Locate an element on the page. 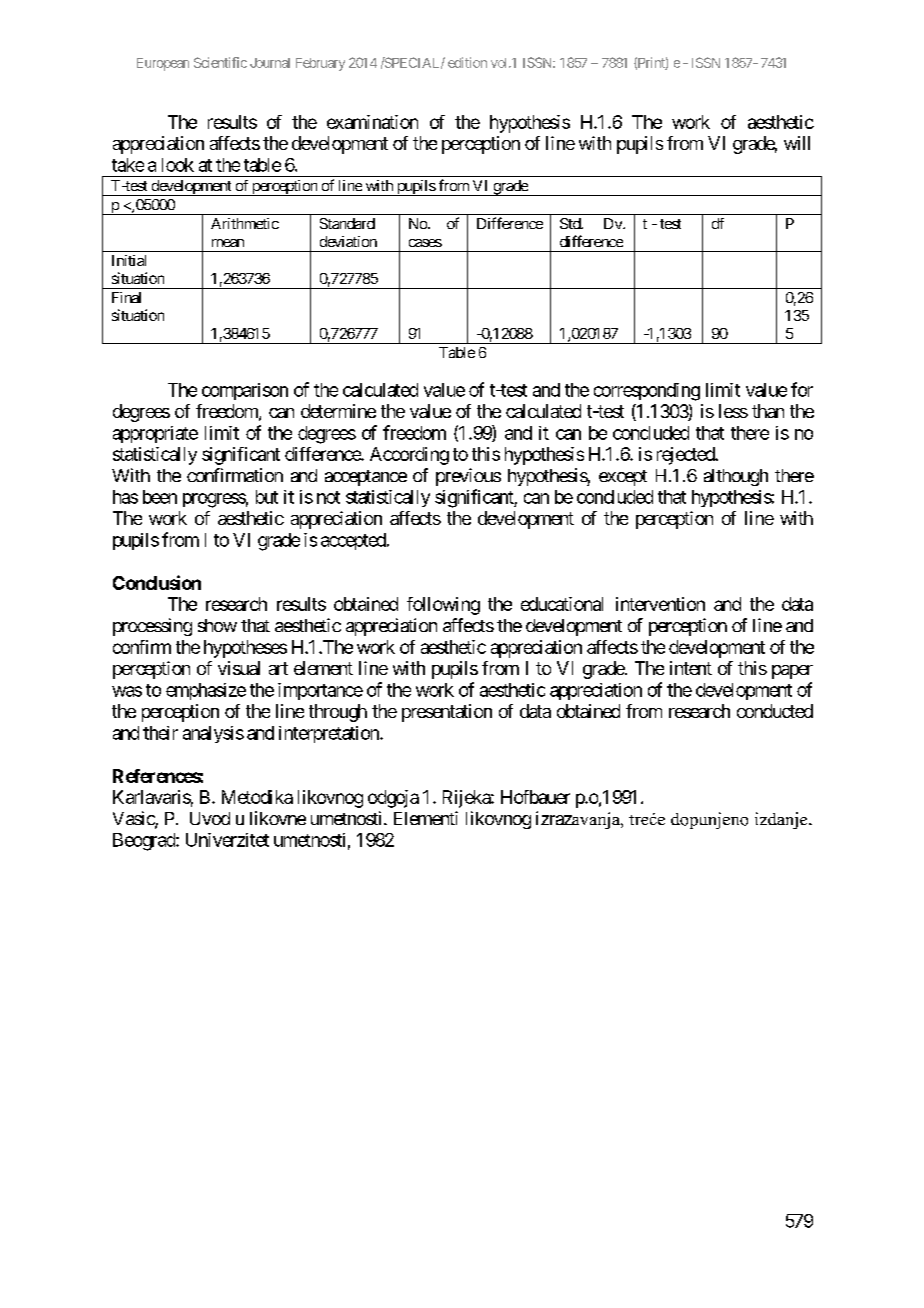  been is located at coordinates (160, 497).
